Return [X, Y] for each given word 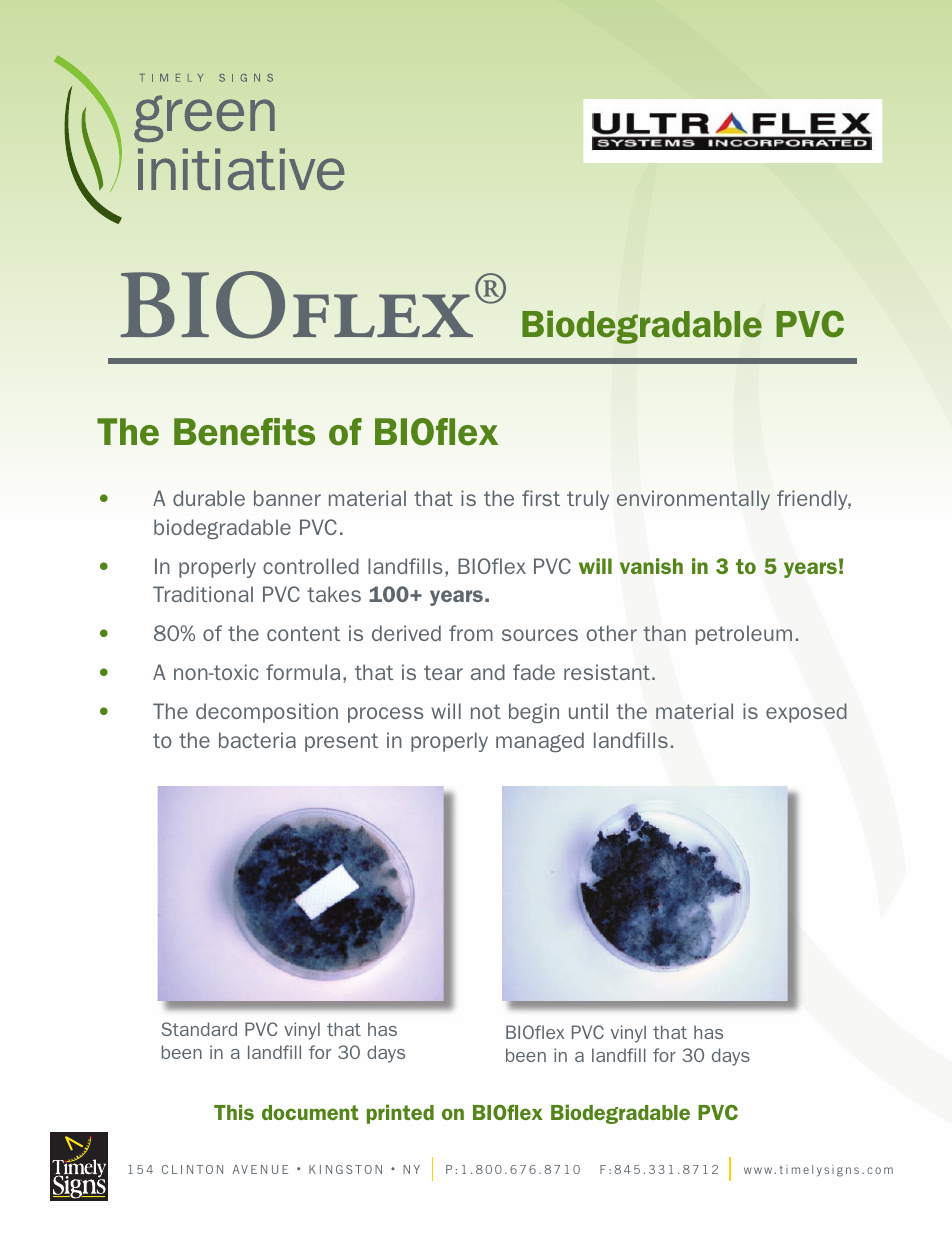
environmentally [693, 500]
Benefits [244, 432]
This [234, 1112]
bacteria [257, 740]
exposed [806, 713]
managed [540, 742]
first [541, 498]
